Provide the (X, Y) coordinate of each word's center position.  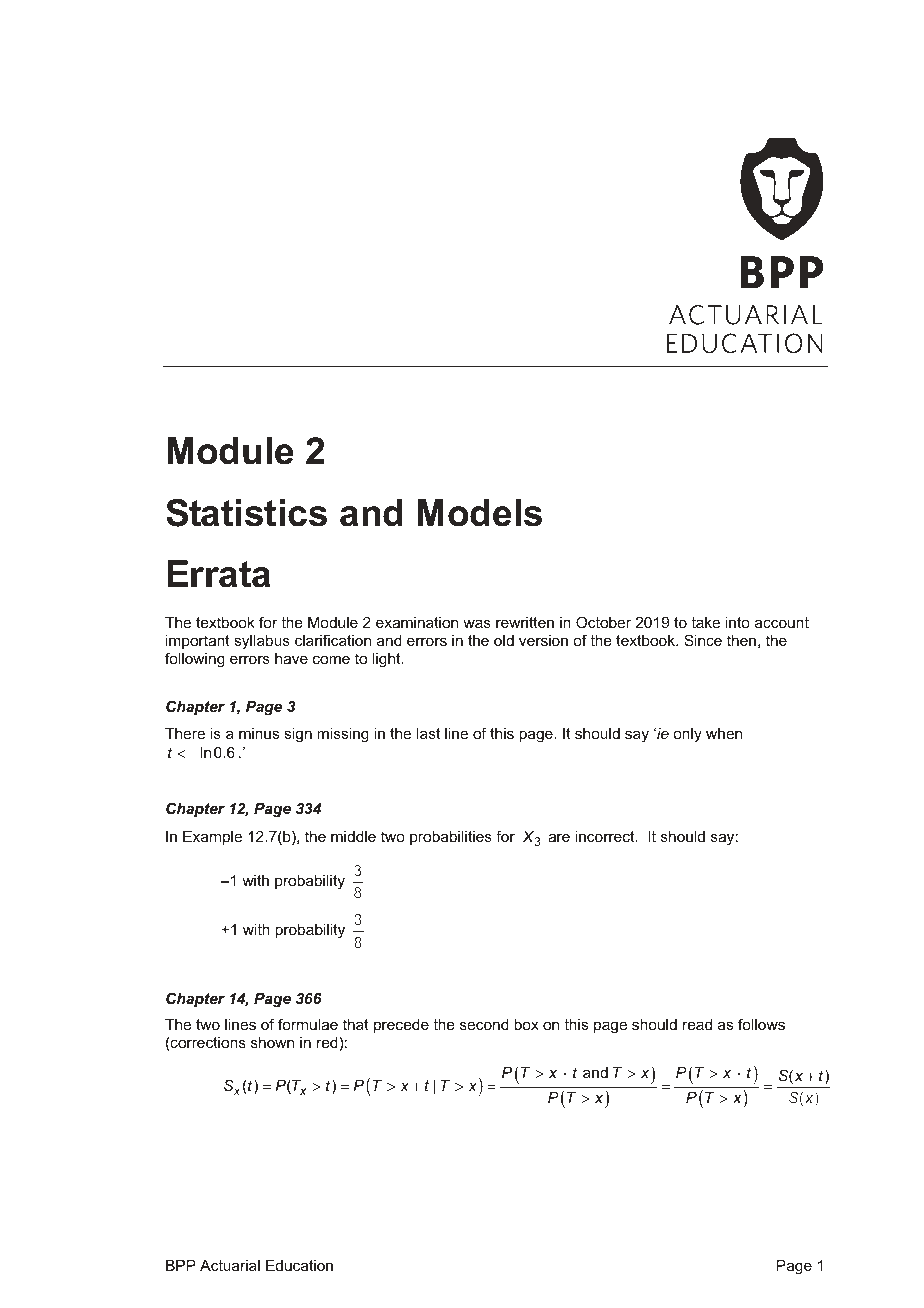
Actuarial (230, 1265)
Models (479, 513)
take (705, 622)
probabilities (451, 838)
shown (272, 1042)
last (428, 733)
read (697, 1024)
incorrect (606, 836)
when (724, 733)
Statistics (246, 513)
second (484, 1024)
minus (259, 733)
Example (212, 838)
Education (299, 1265)
